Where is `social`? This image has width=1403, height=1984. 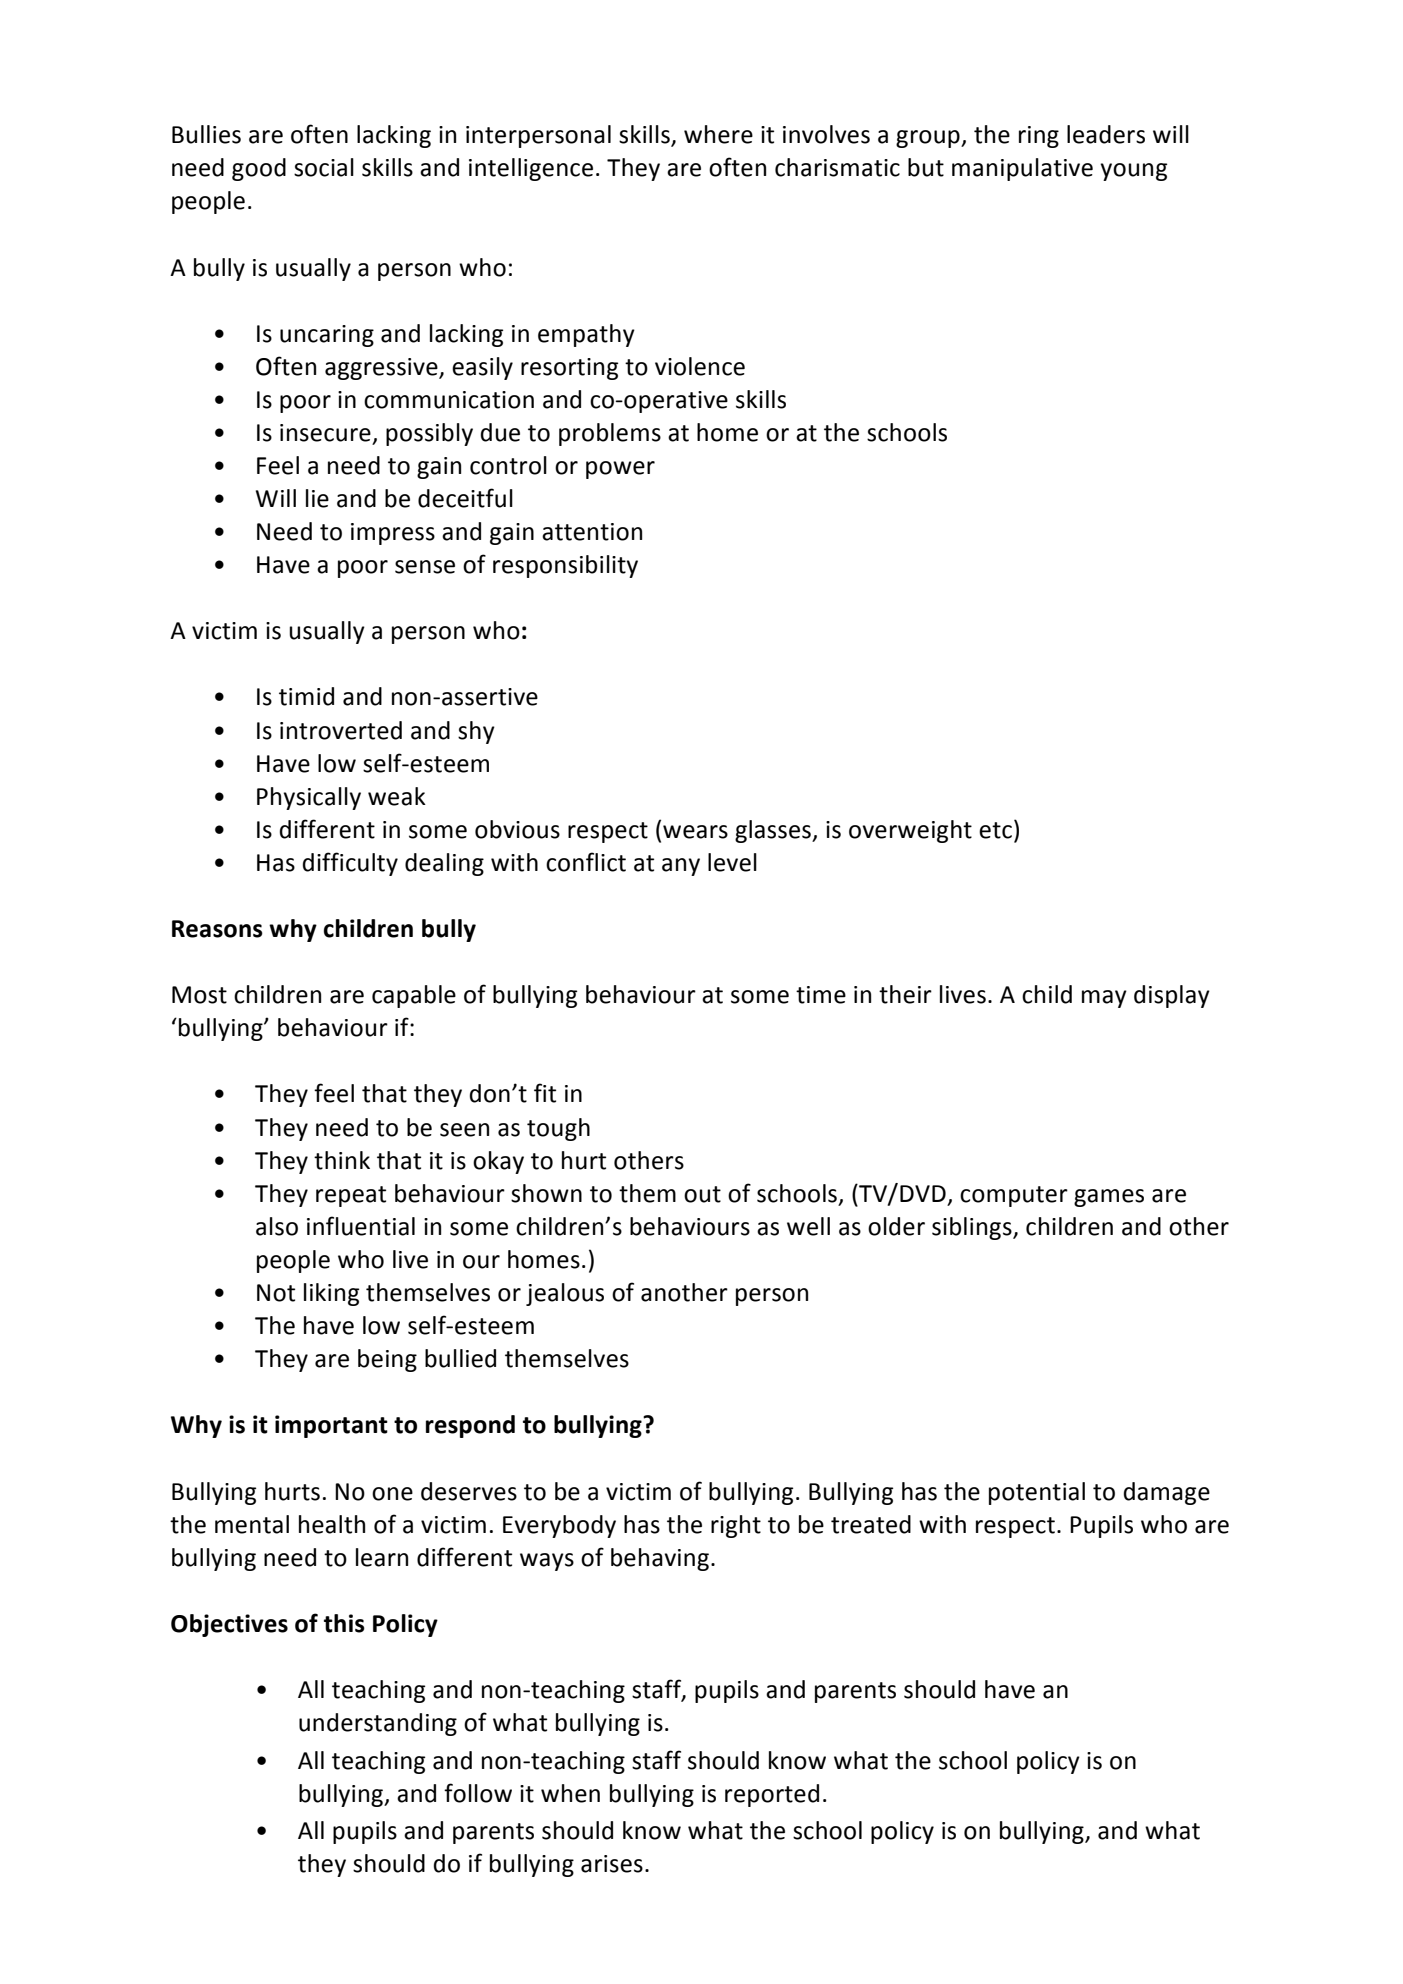 social is located at coordinates (324, 167).
